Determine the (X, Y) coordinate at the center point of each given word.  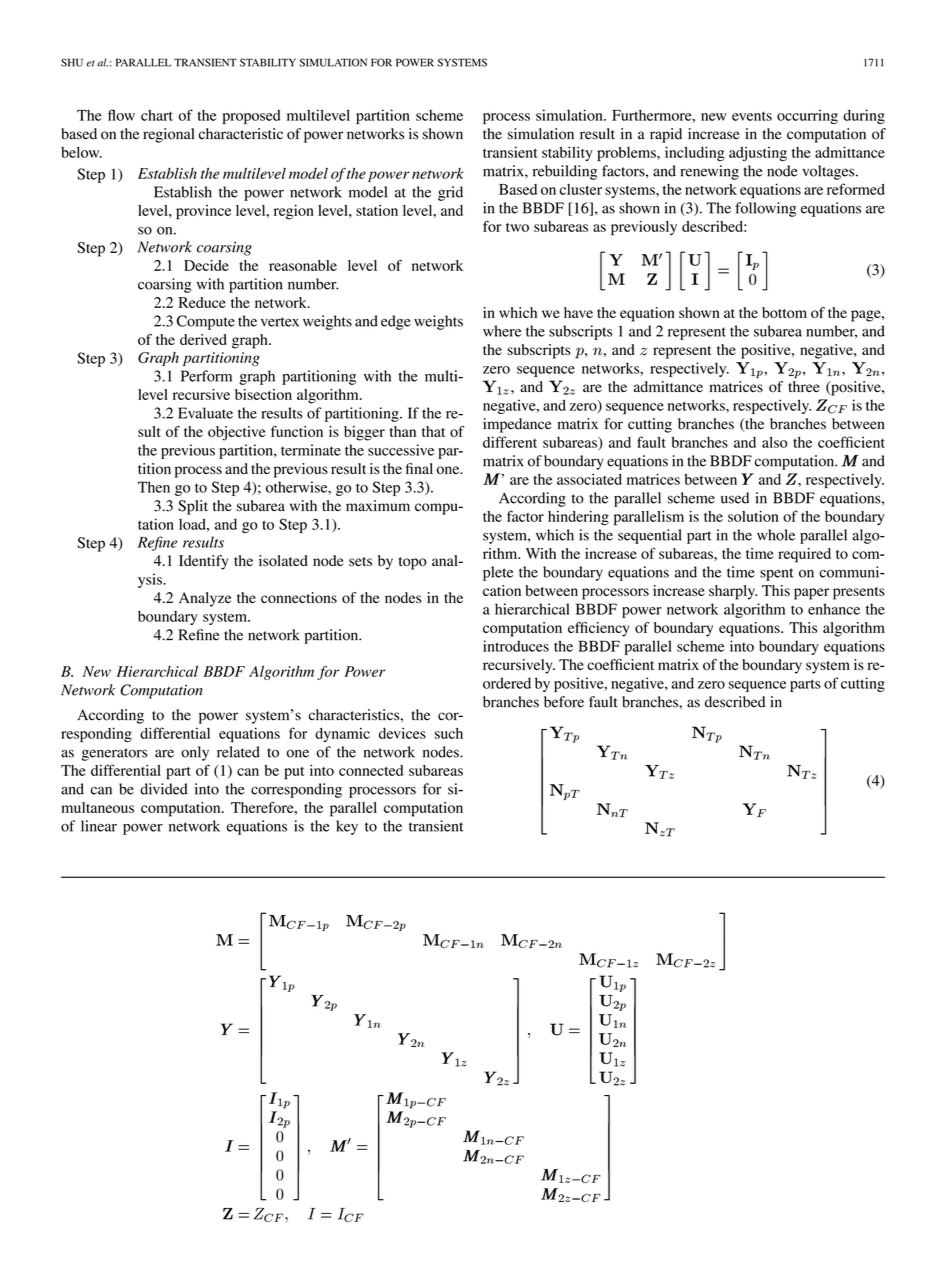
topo (413, 563)
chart (157, 115)
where (502, 331)
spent (777, 574)
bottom (784, 312)
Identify (203, 562)
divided (164, 789)
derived (203, 339)
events (752, 116)
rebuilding (565, 172)
